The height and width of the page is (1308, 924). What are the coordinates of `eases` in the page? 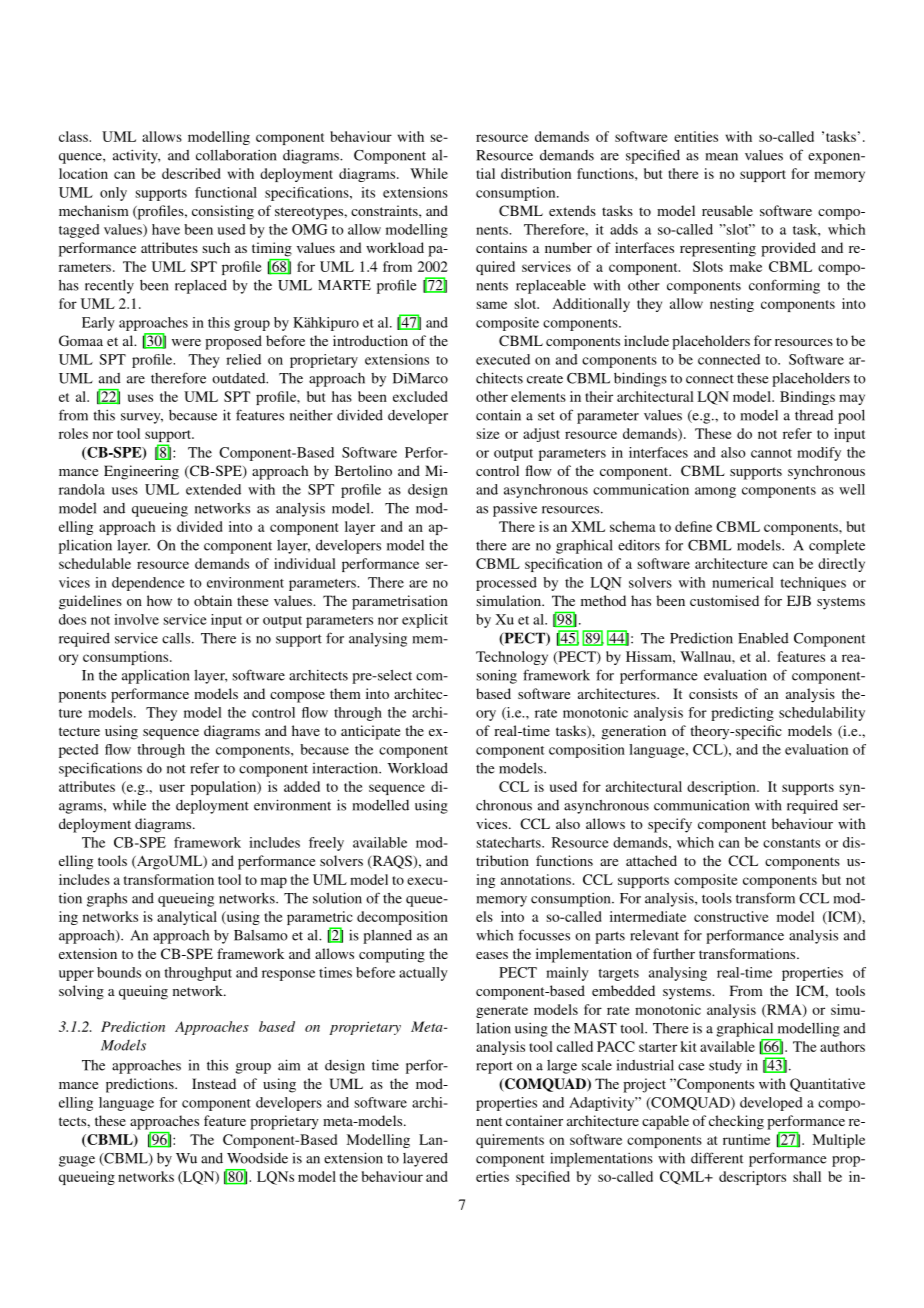 It's located at (492, 955).
